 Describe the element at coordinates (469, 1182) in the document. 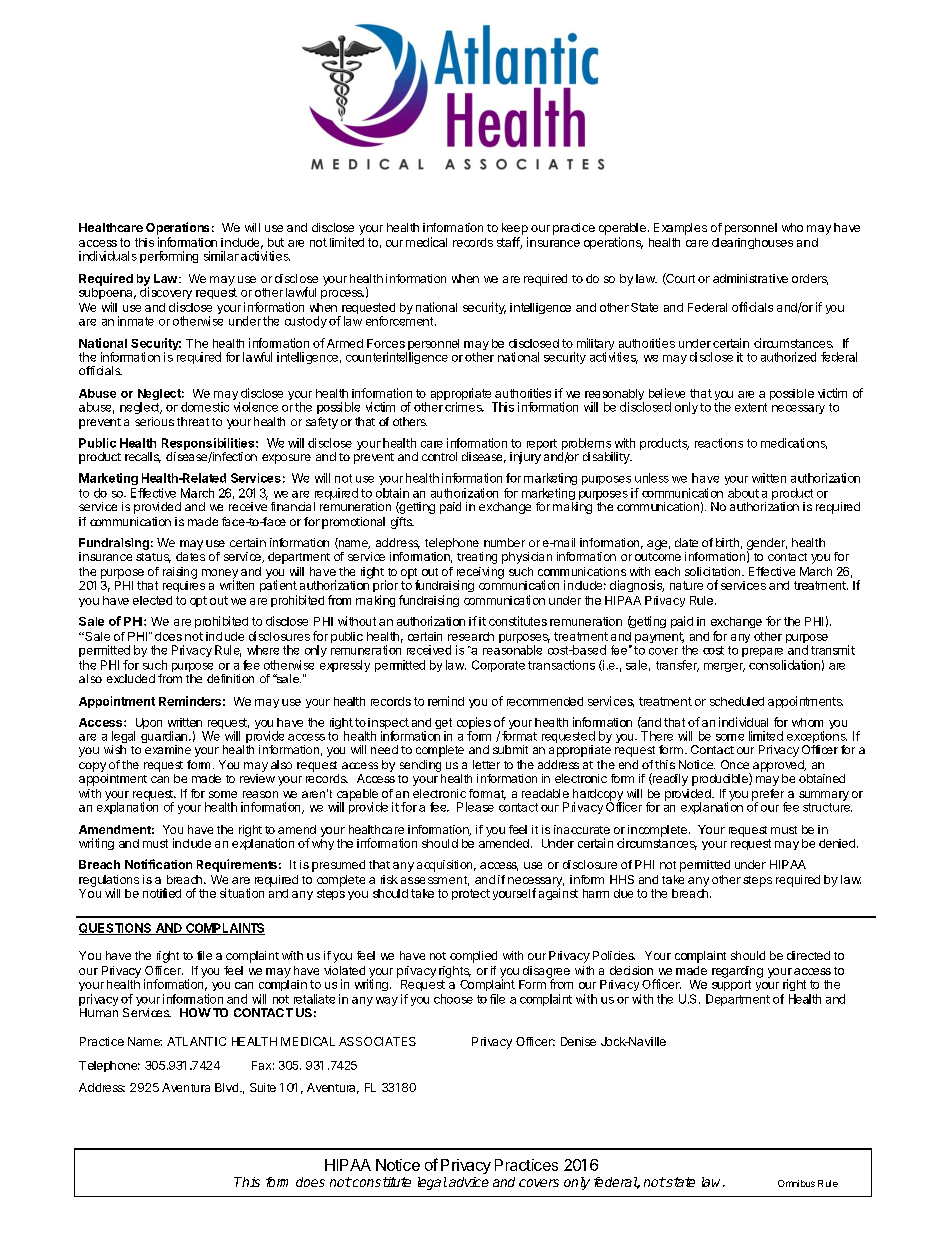

I see `advice` at that location.
